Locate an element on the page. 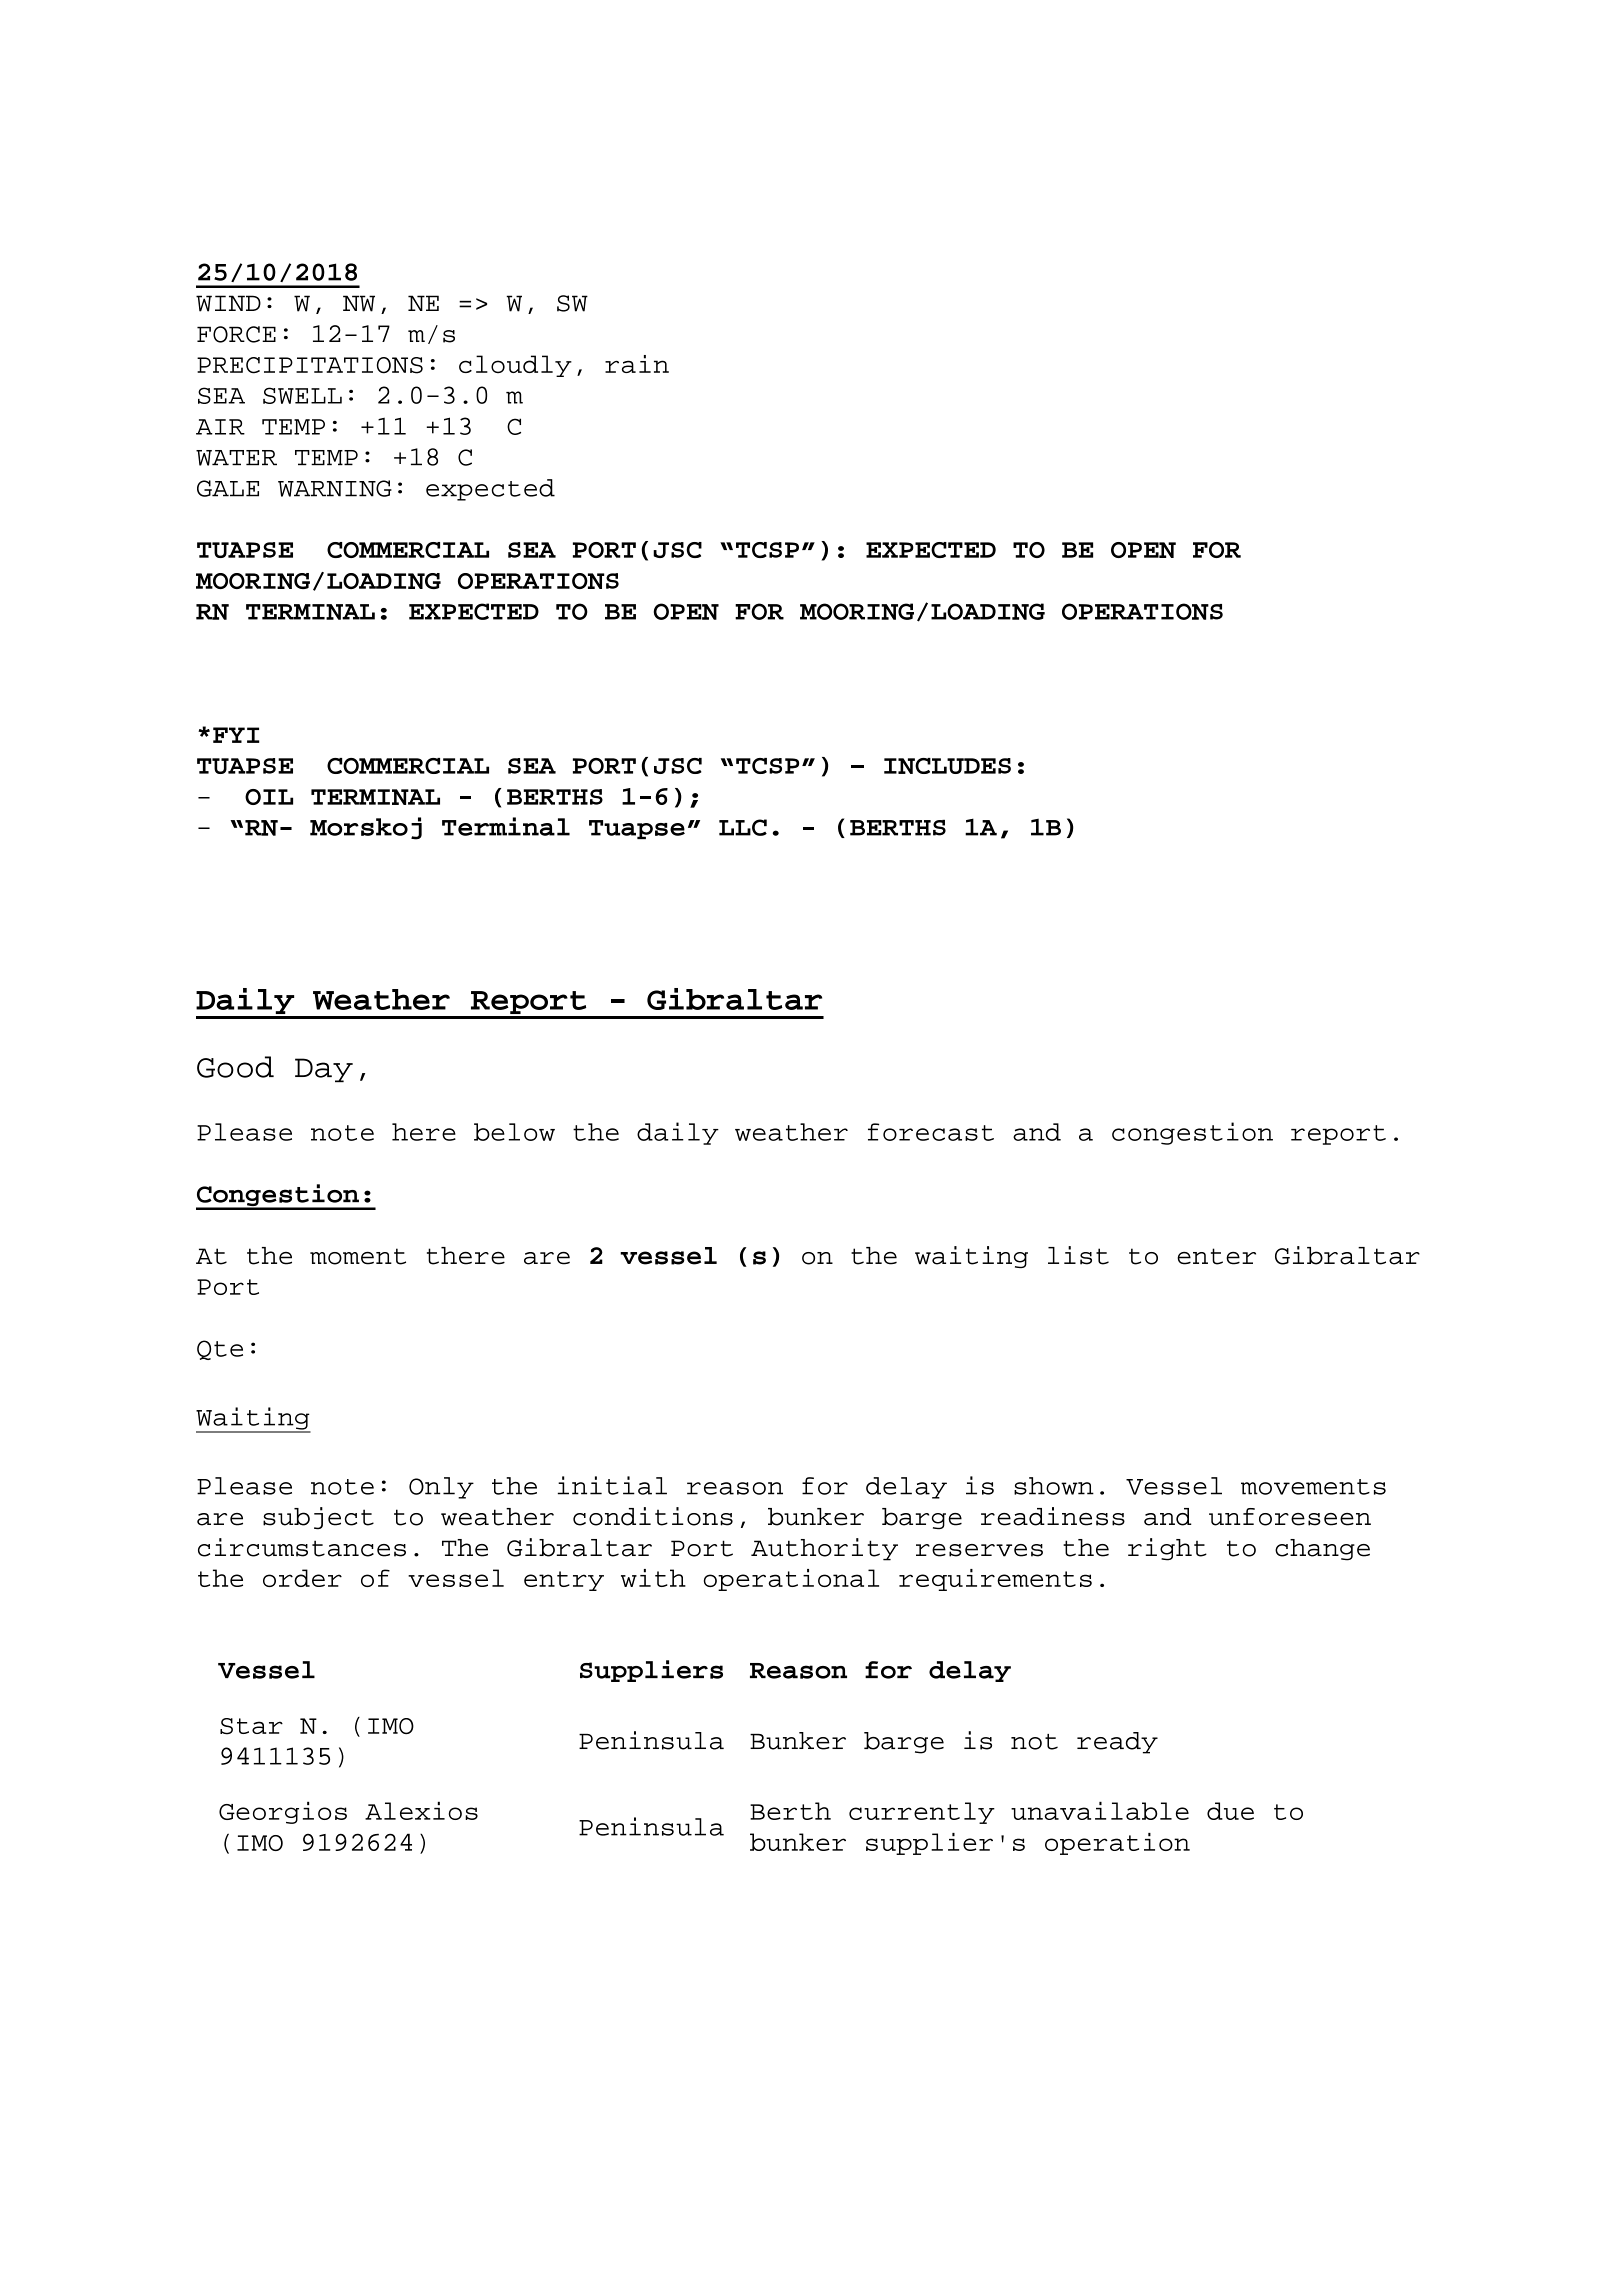 This image has height=2292, width=1621. rain is located at coordinates (637, 364).
